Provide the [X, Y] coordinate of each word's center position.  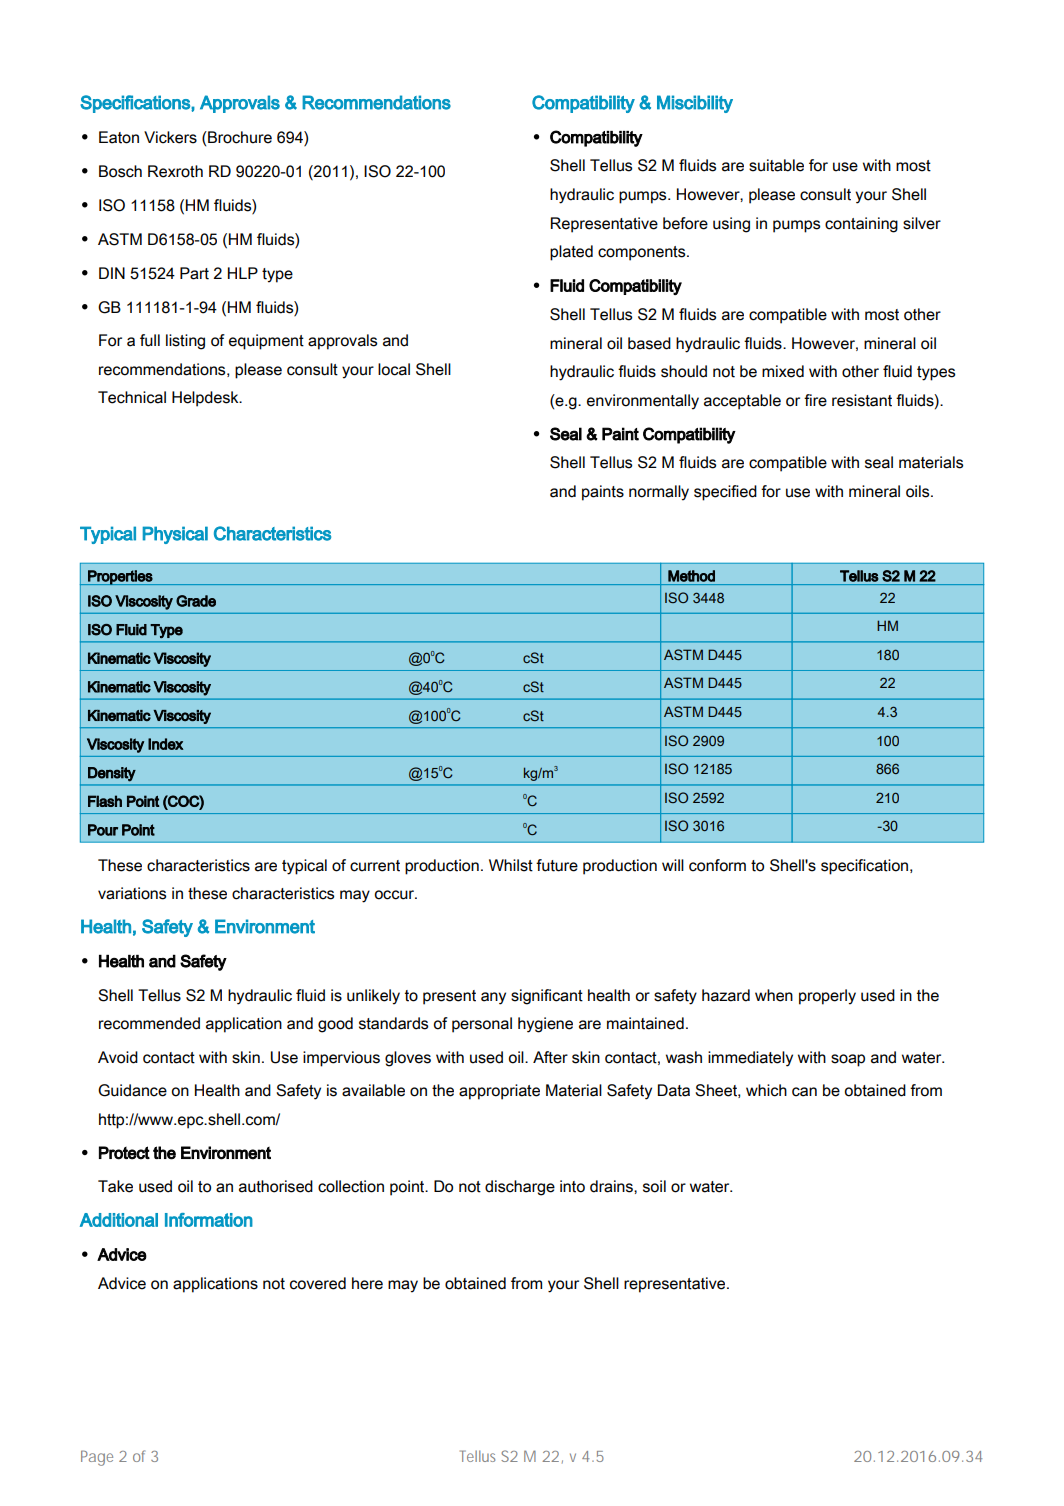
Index [166, 744]
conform [717, 865]
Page [97, 1458]
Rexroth [175, 171]
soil [654, 1186]
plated [571, 253]
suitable [776, 165]
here [367, 1283]
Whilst [511, 865]
